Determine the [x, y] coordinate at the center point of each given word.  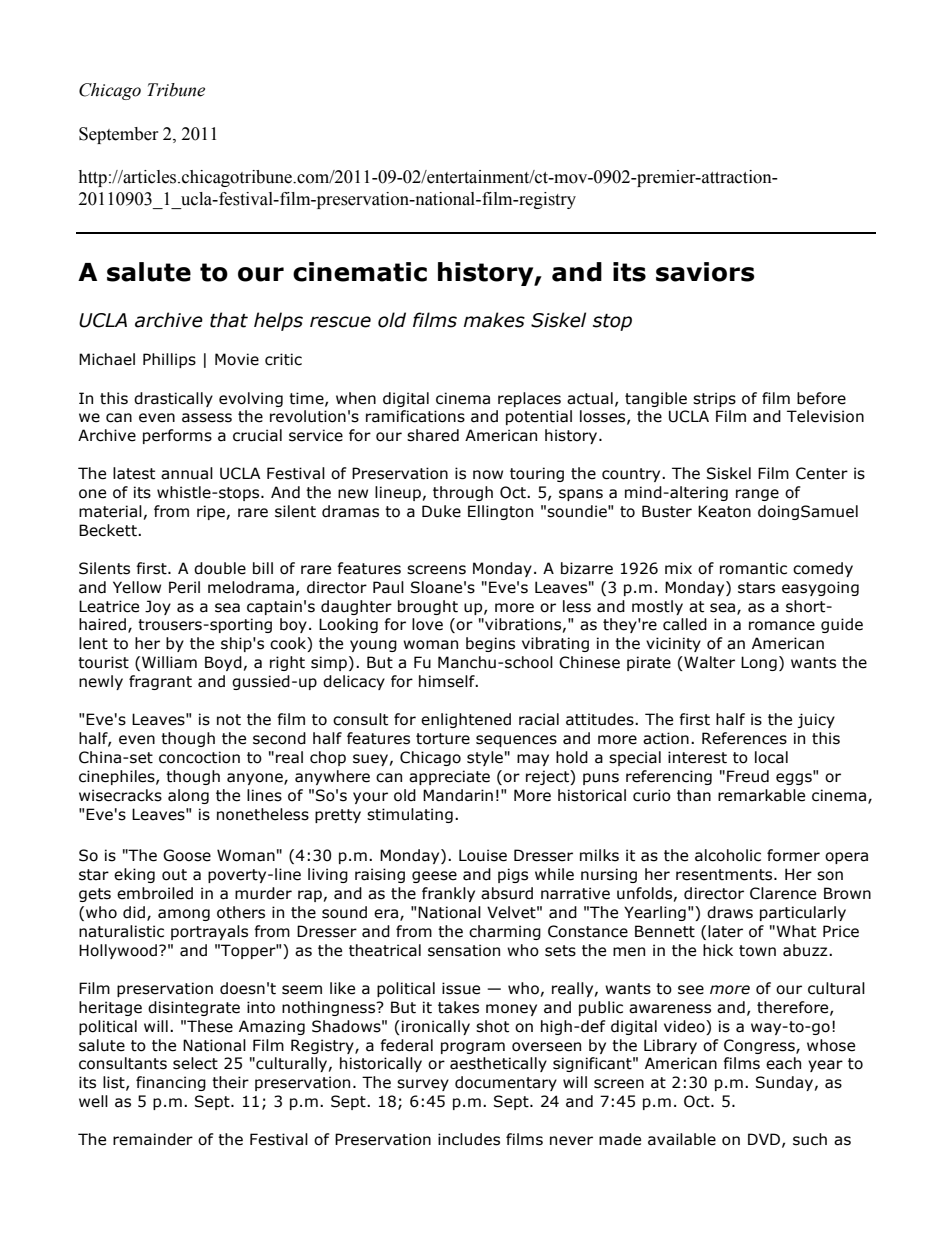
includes [469, 1139]
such [810, 1139]
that [229, 320]
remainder [153, 1139]
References [744, 738]
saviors [705, 272]
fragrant [160, 682]
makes [494, 320]
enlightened [466, 720]
